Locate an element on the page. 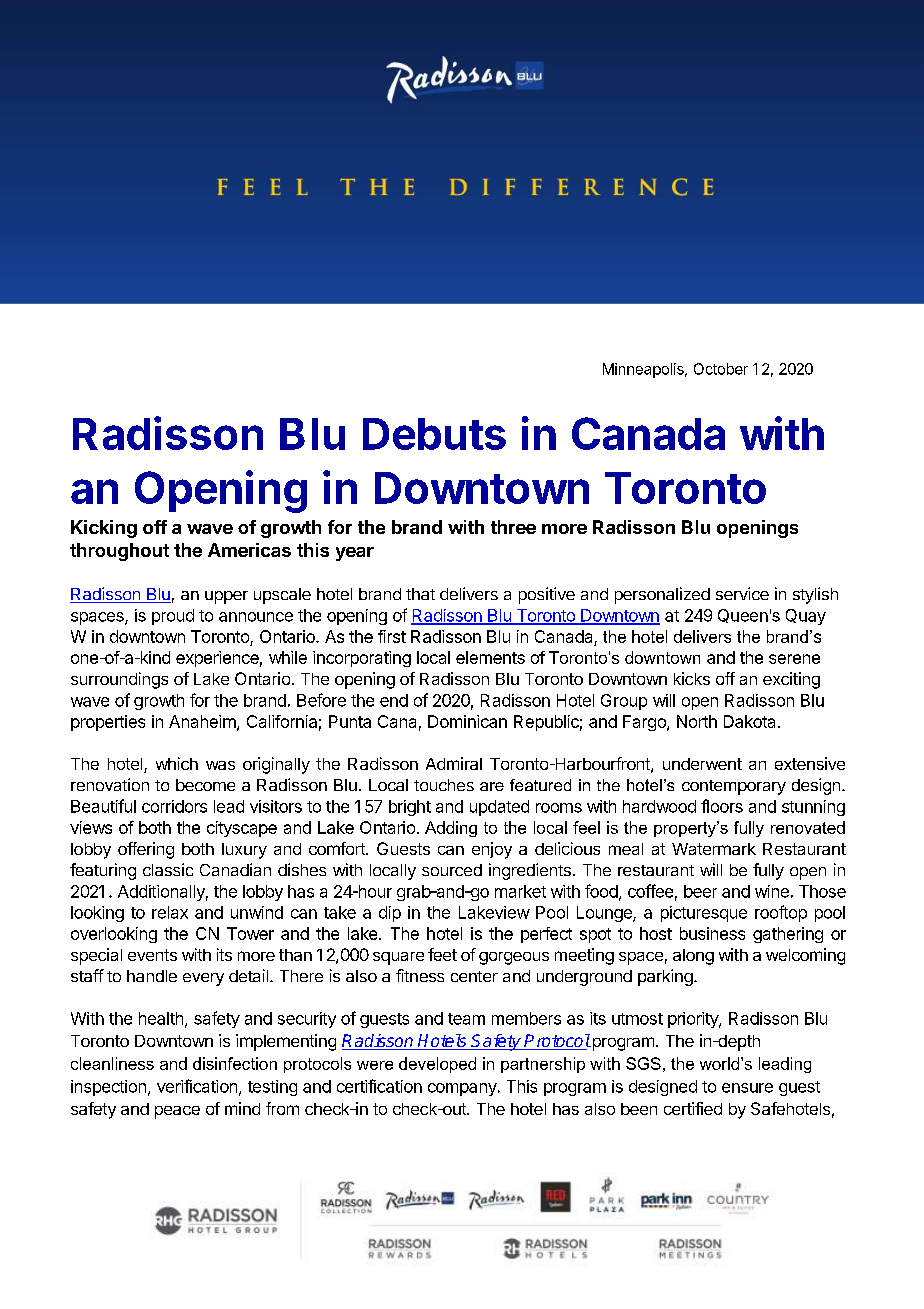 This document has height=1309, width=924. which is located at coordinates (177, 763).
